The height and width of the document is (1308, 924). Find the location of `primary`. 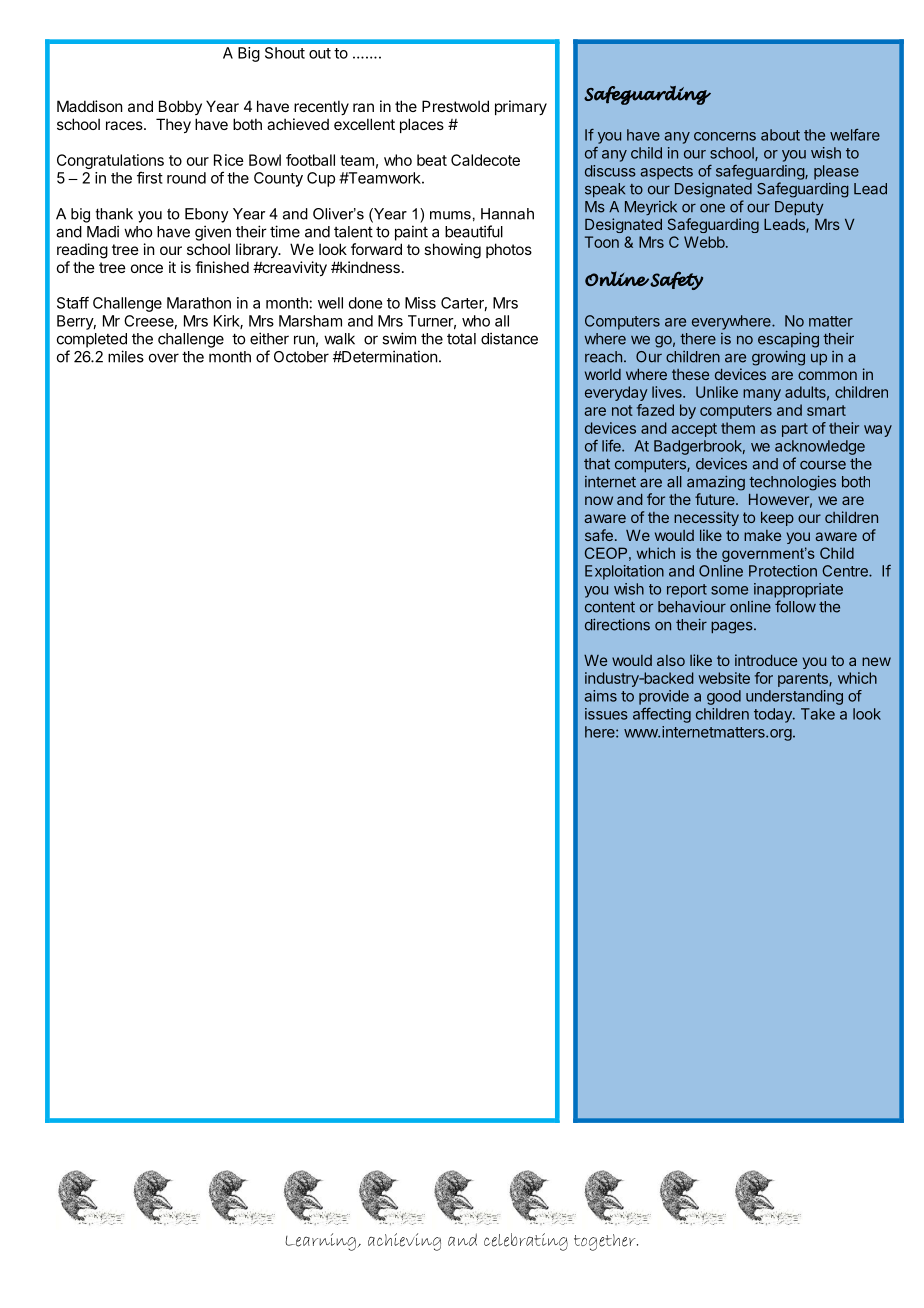

primary is located at coordinates (521, 107).
